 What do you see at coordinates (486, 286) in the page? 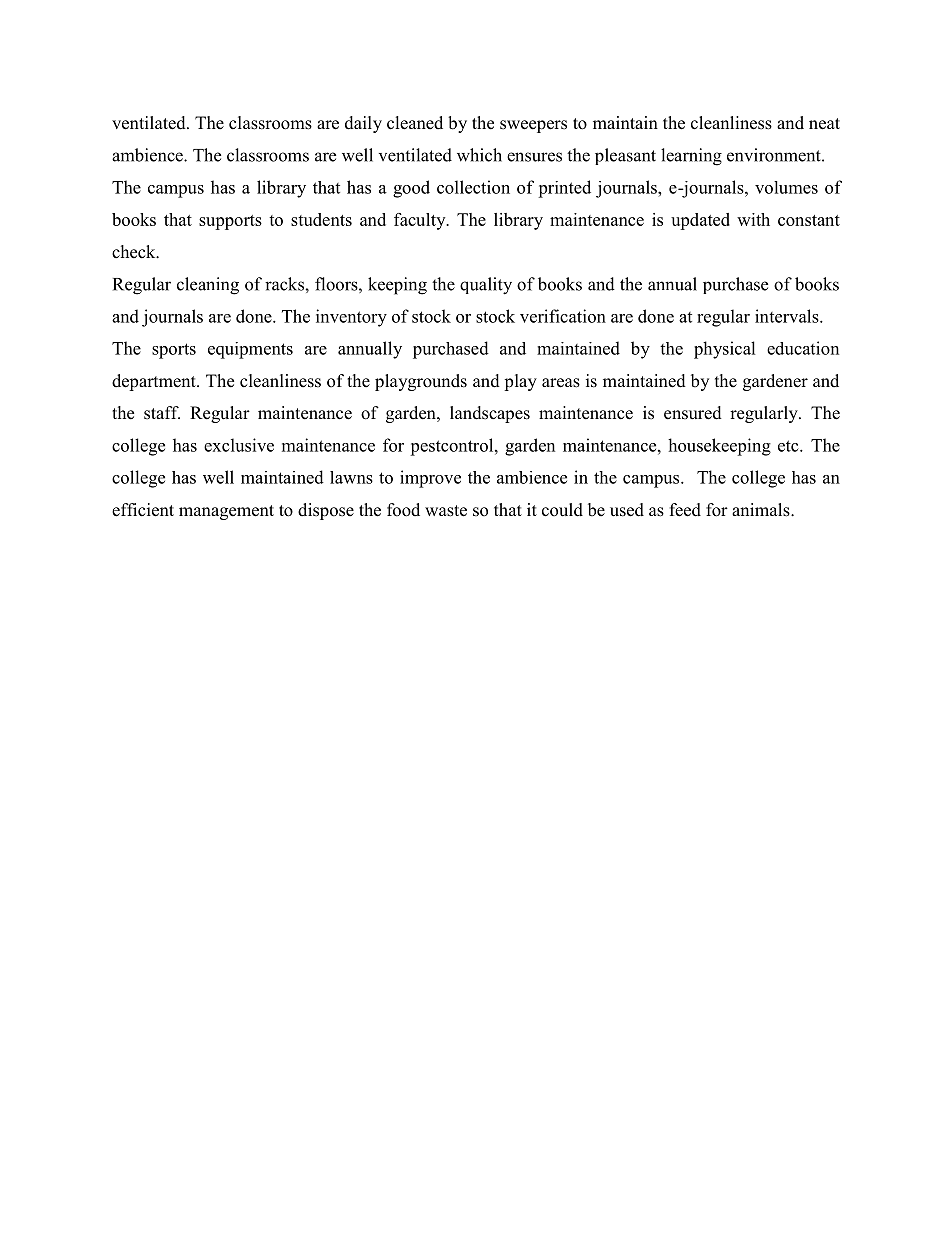
I see `quality` at bounding box center [486, 286].
